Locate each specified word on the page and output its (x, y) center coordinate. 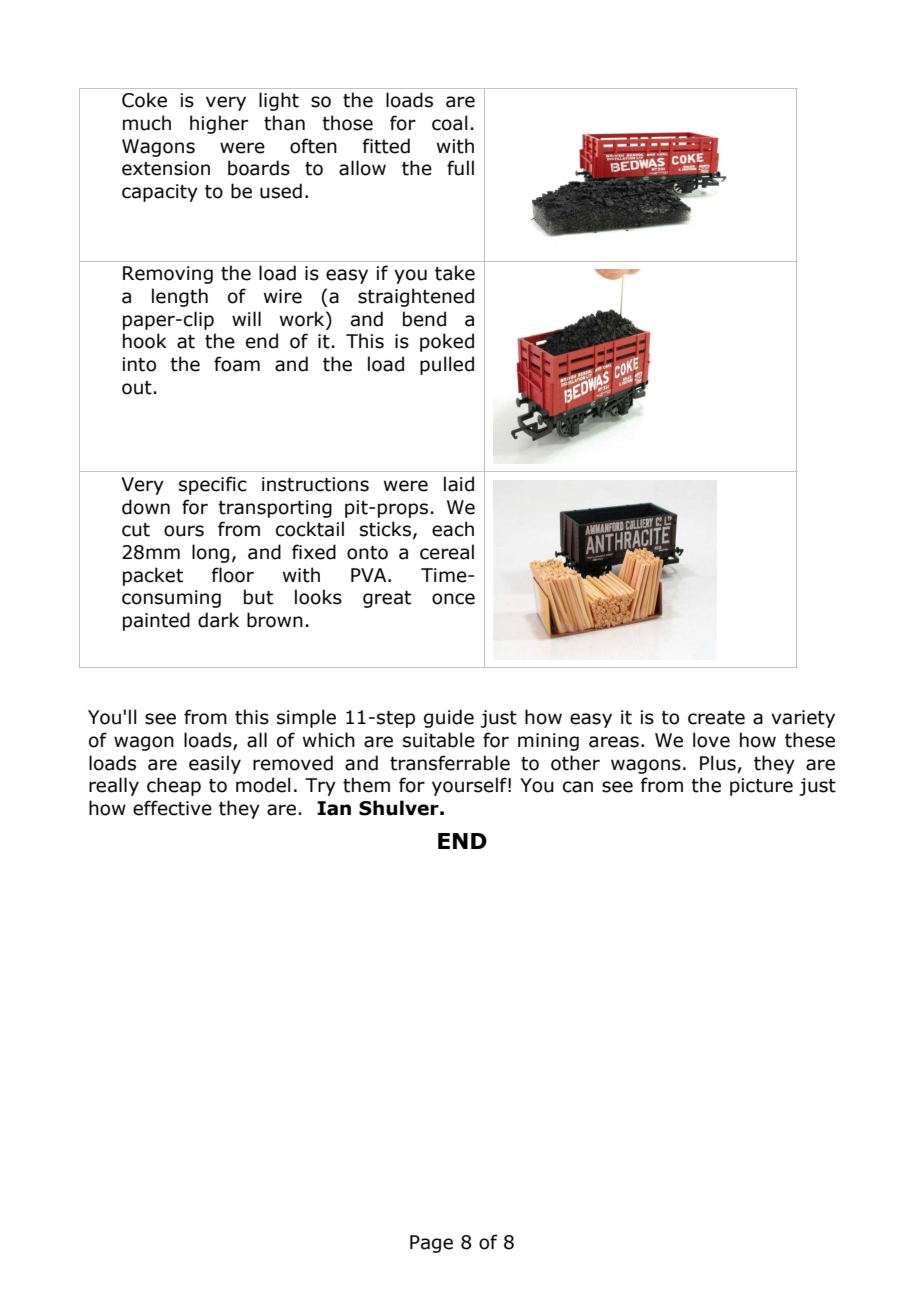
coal (450, 123)
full (460, 168)
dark (218, 620)
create (716, 718)
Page (431, 1244)
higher (219, 124)
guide (449, 718)
